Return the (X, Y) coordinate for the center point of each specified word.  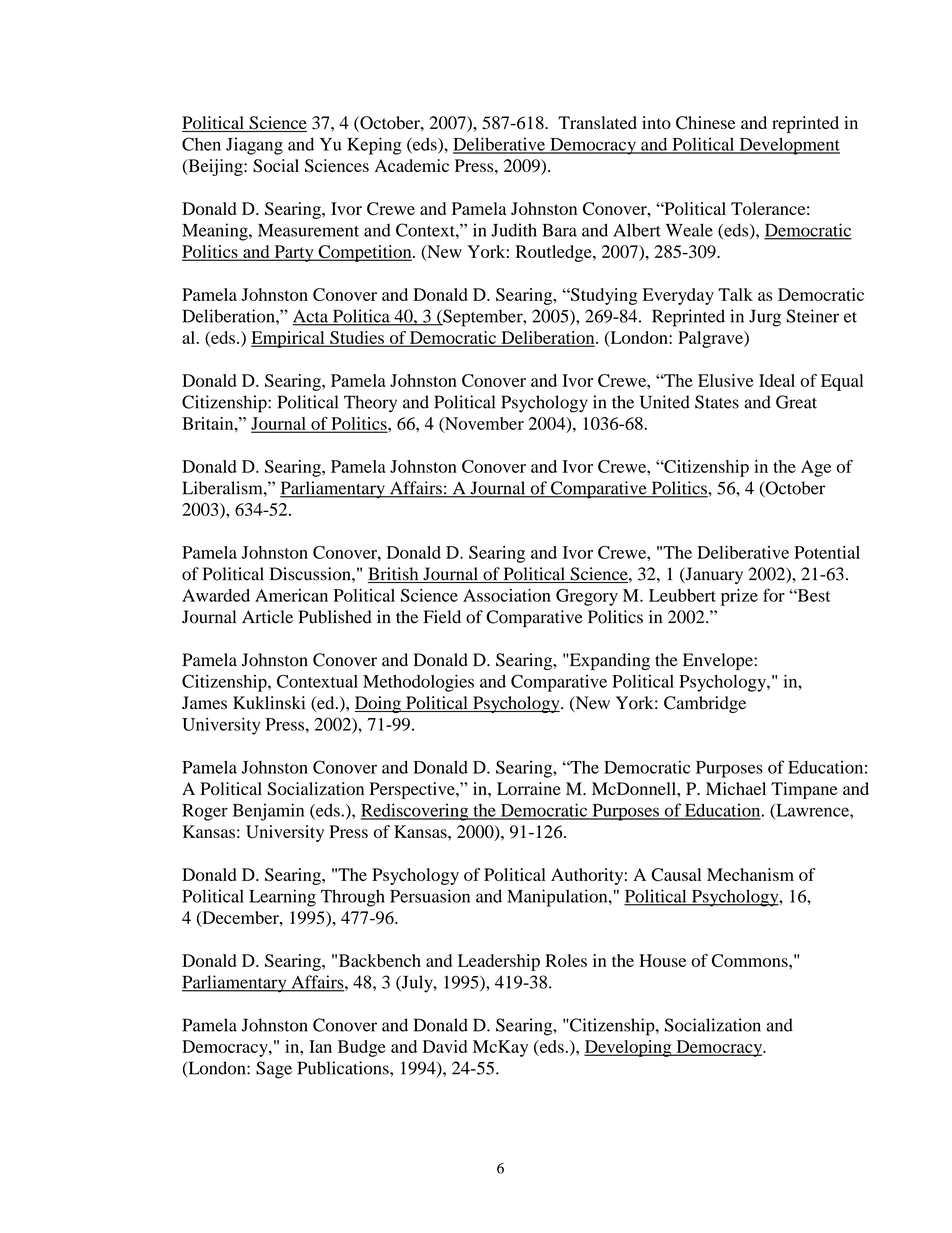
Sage (274, 1070)
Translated (597, 122)
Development (788, 146)
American (291, 595)
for (774, 595)
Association (507, 595)
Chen (201, 144)
